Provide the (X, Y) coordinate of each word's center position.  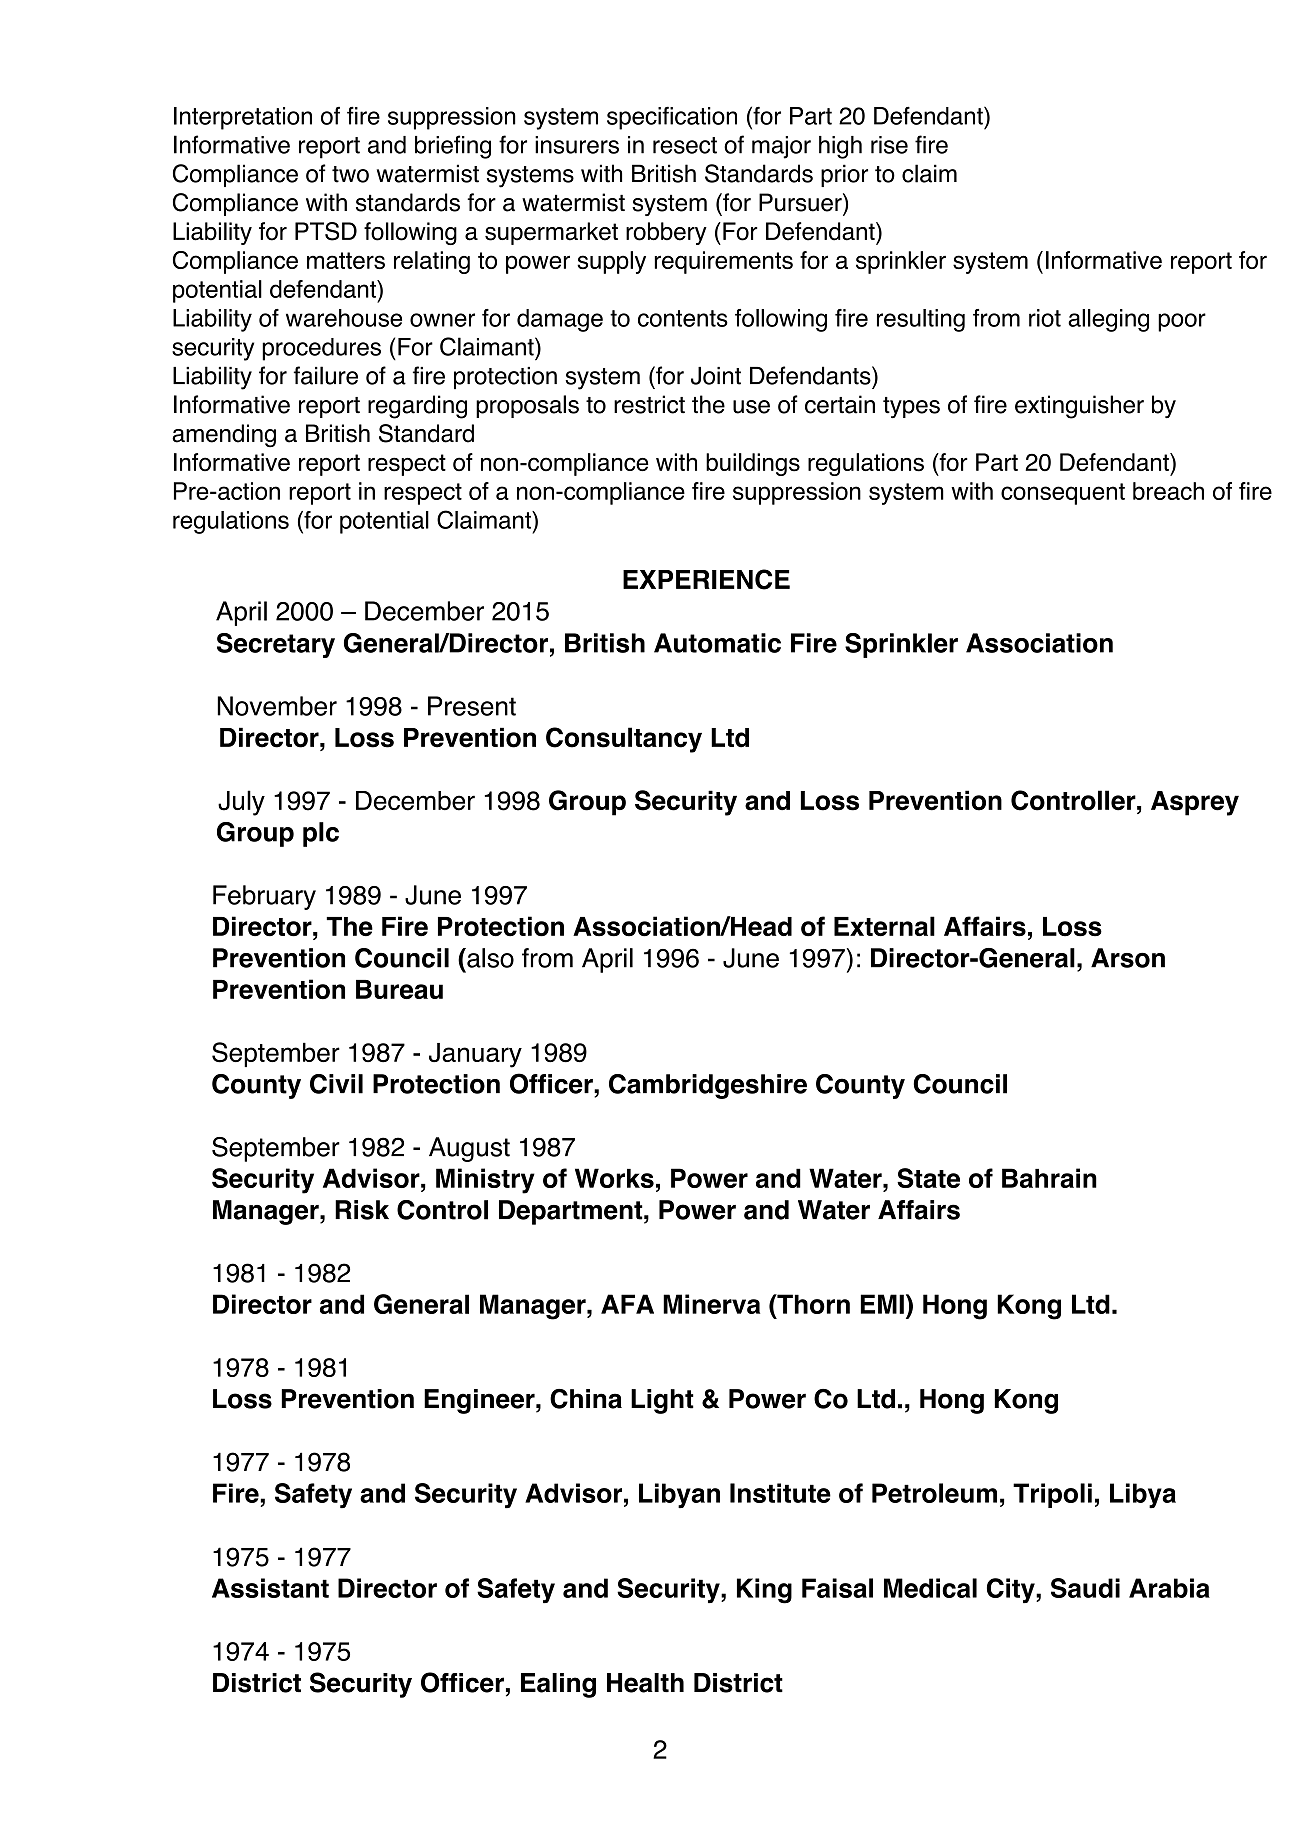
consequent (1063, 494)
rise (889, 145)
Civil (336, 1084)
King (764, 1591)
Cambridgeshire (708, 1086)
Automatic (717, 643)
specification (672, 118)
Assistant (270, 1588)
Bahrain (1049, 1178)
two (350, 174)
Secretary (276, 645)
